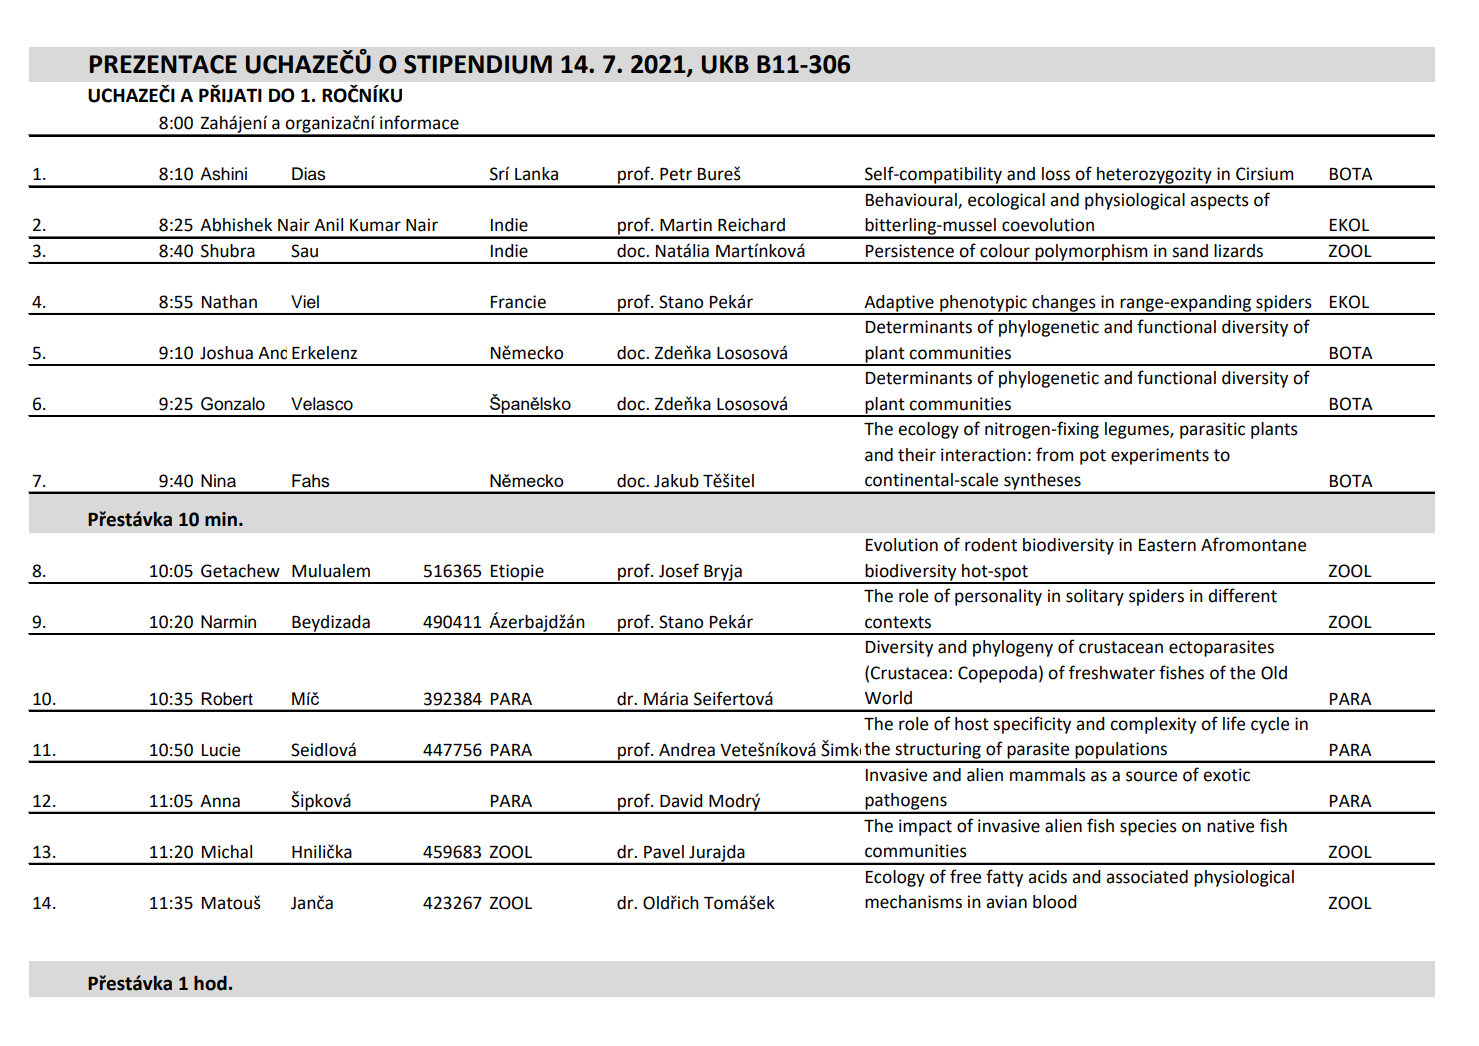 The height and width of the image is (1046, 1479). What do you see at coordinates (681, 801) in the image?
I see `David` at bounding box center [681, 801].
